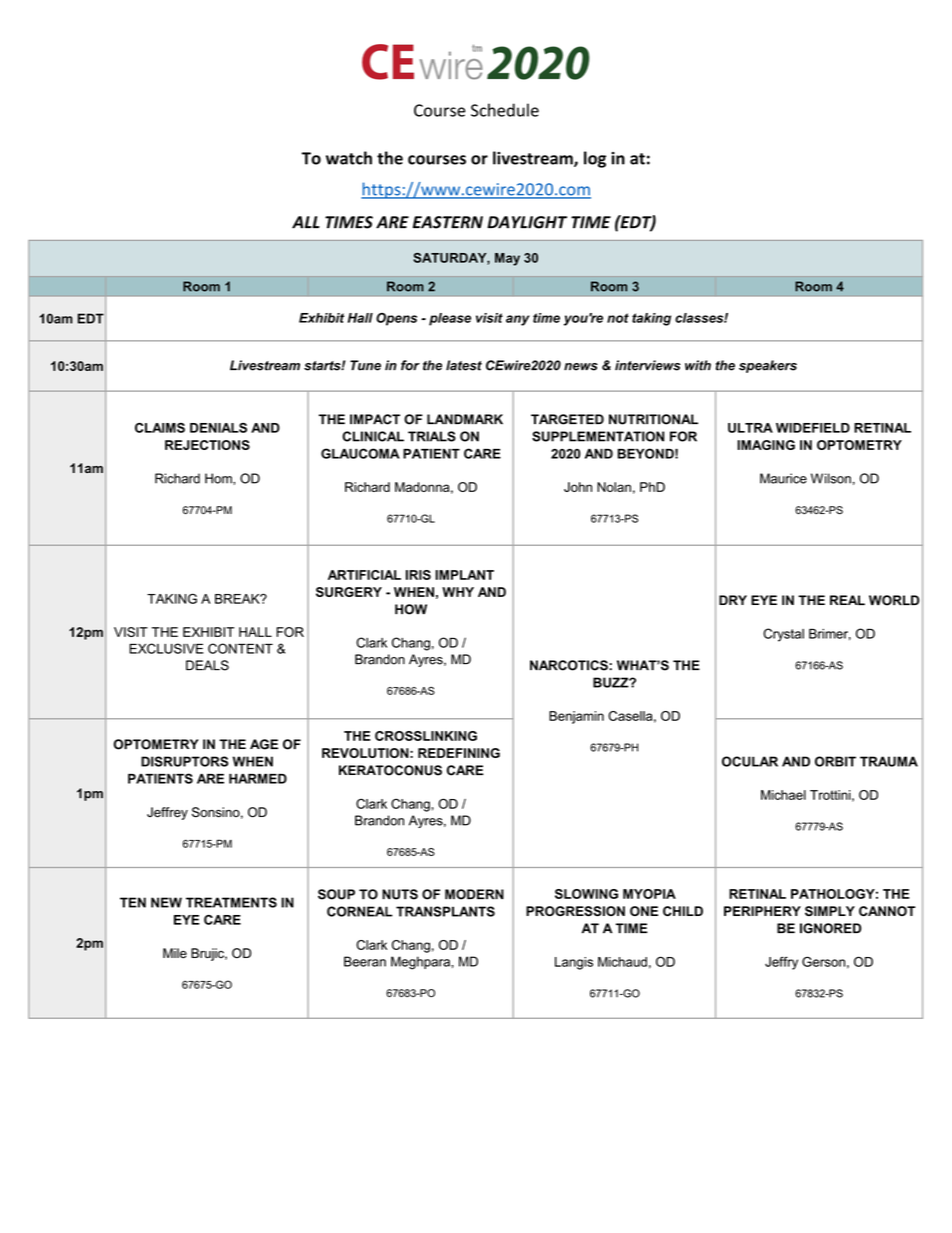  What do you see at coordinates (847, 600) in the document?
I see `REAL` at bounding box center [847, 600].
